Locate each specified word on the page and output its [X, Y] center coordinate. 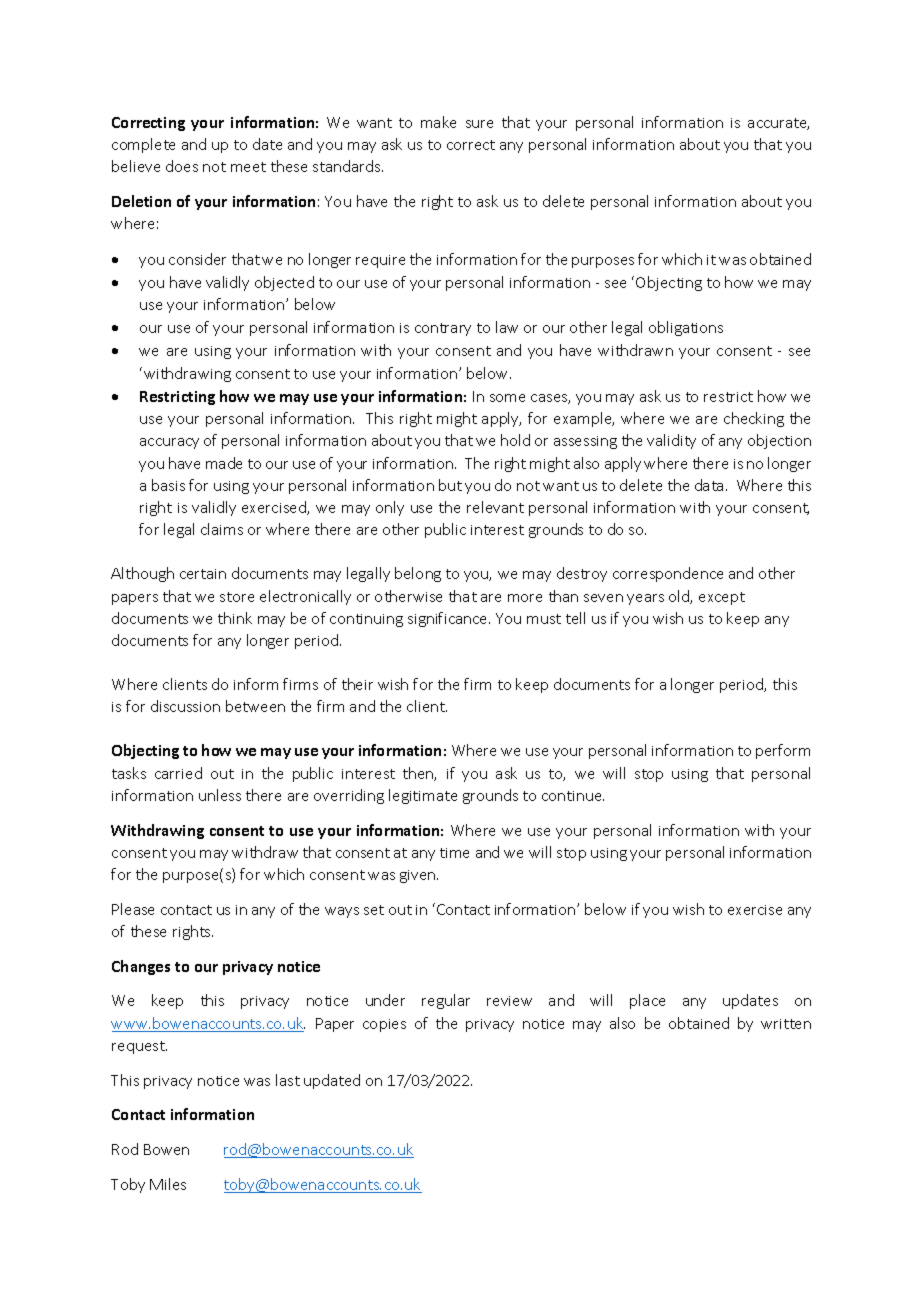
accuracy [169, 443]
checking [754, 419]
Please [133, 909]
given [419, 876]
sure [479, 124]
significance [449, 619]
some [507, 398]
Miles [168, 1184]
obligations [686, 328]
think [235, 618]
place [647, 1001]
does [182, 166]
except [722, 598]
